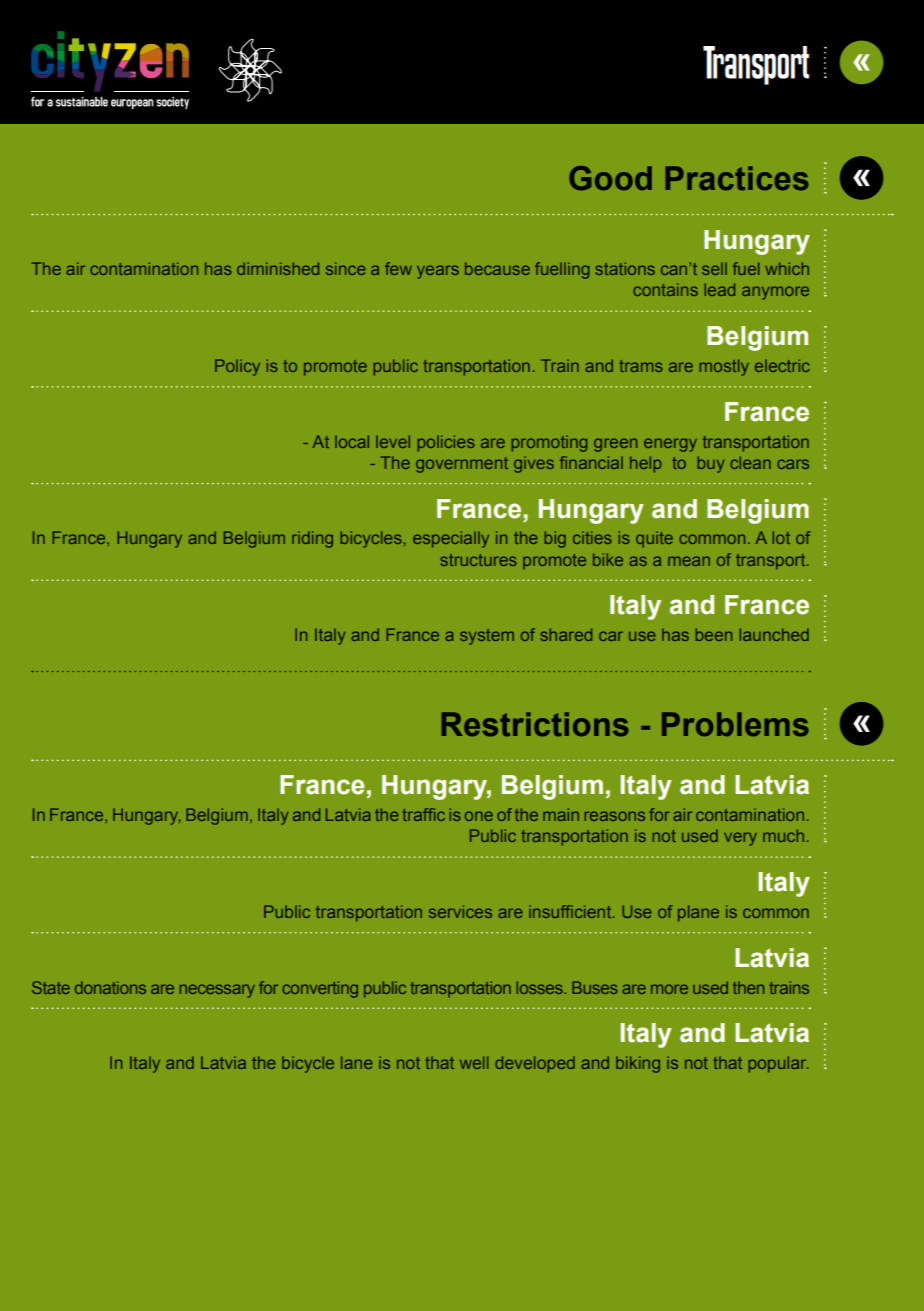 Image resolution: width=924 pixels, height=1311 pixels. What do you see at coordinates (110, 987) in the screenshot?
I see `donations` at bounding box center [110, 987].
